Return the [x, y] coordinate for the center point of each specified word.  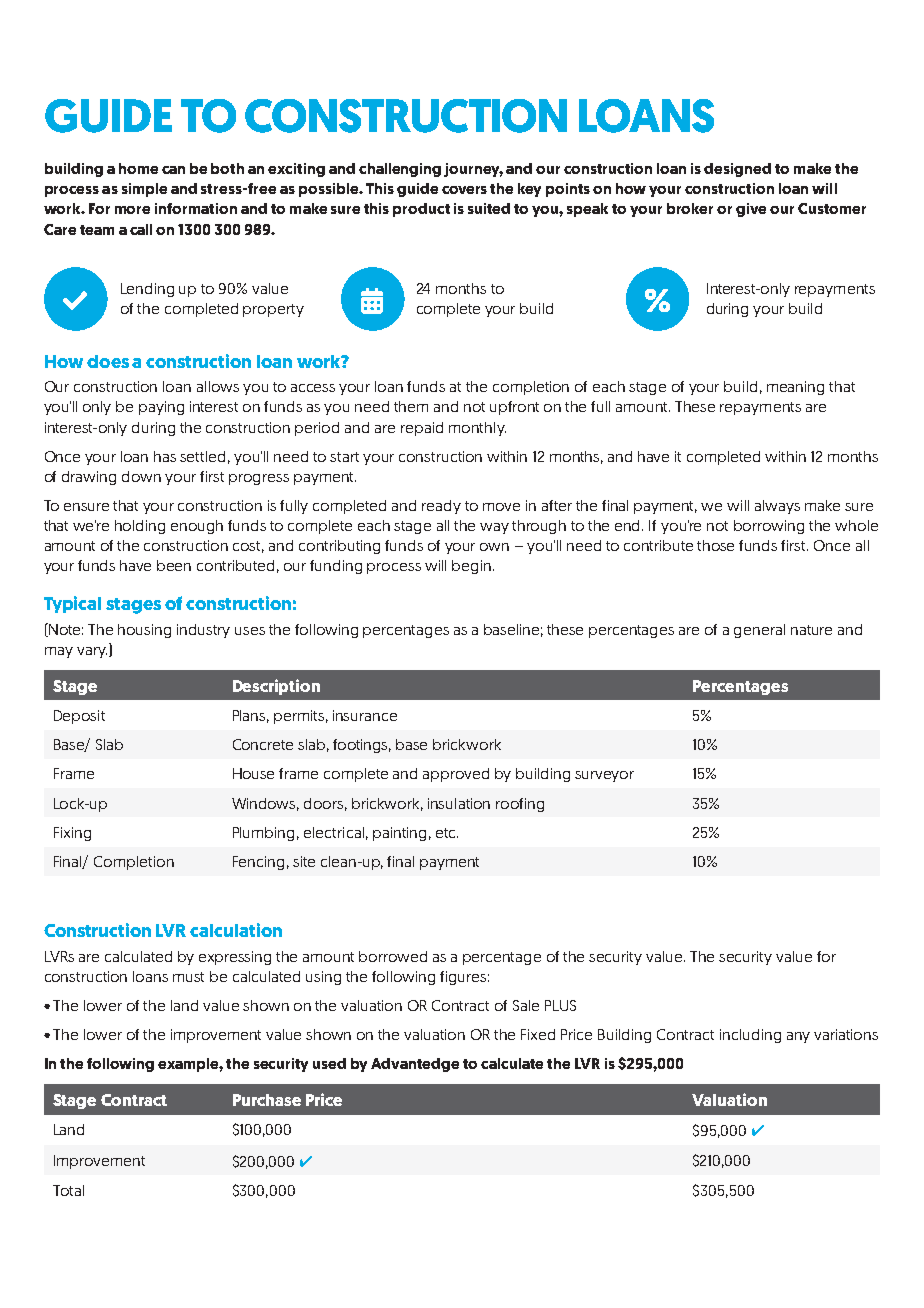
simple [144, 190]
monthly [477, 429]
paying [161, 408]
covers [464, 190]
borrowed [393, 956]
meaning [795, 388]
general [759, 631]
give [751, 210]
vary [92, 652]
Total [68, 1190]
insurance [365, 715]
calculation [236, 930]
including [750, 1036]
